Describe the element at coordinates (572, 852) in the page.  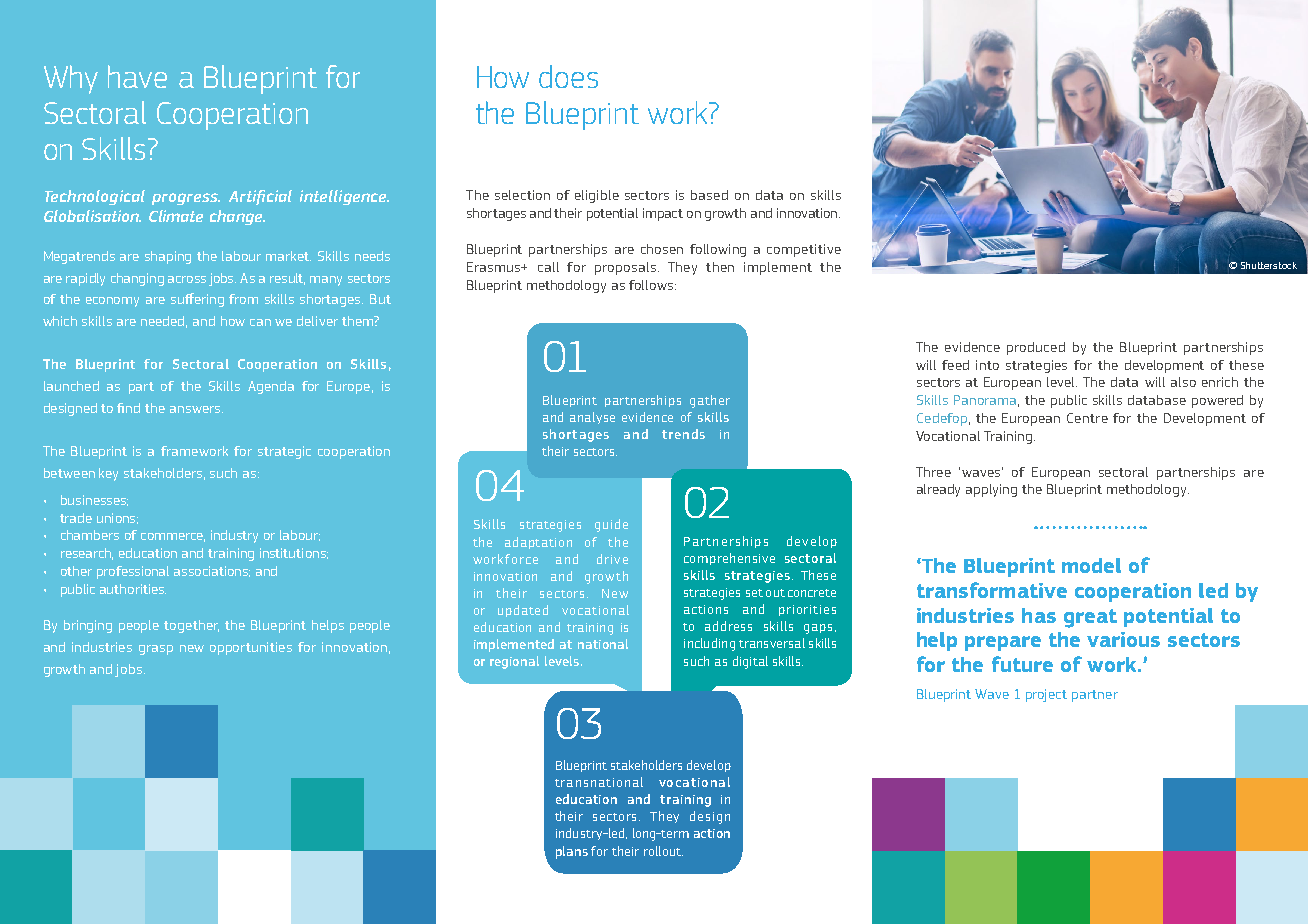
I see `plans` at that location.
